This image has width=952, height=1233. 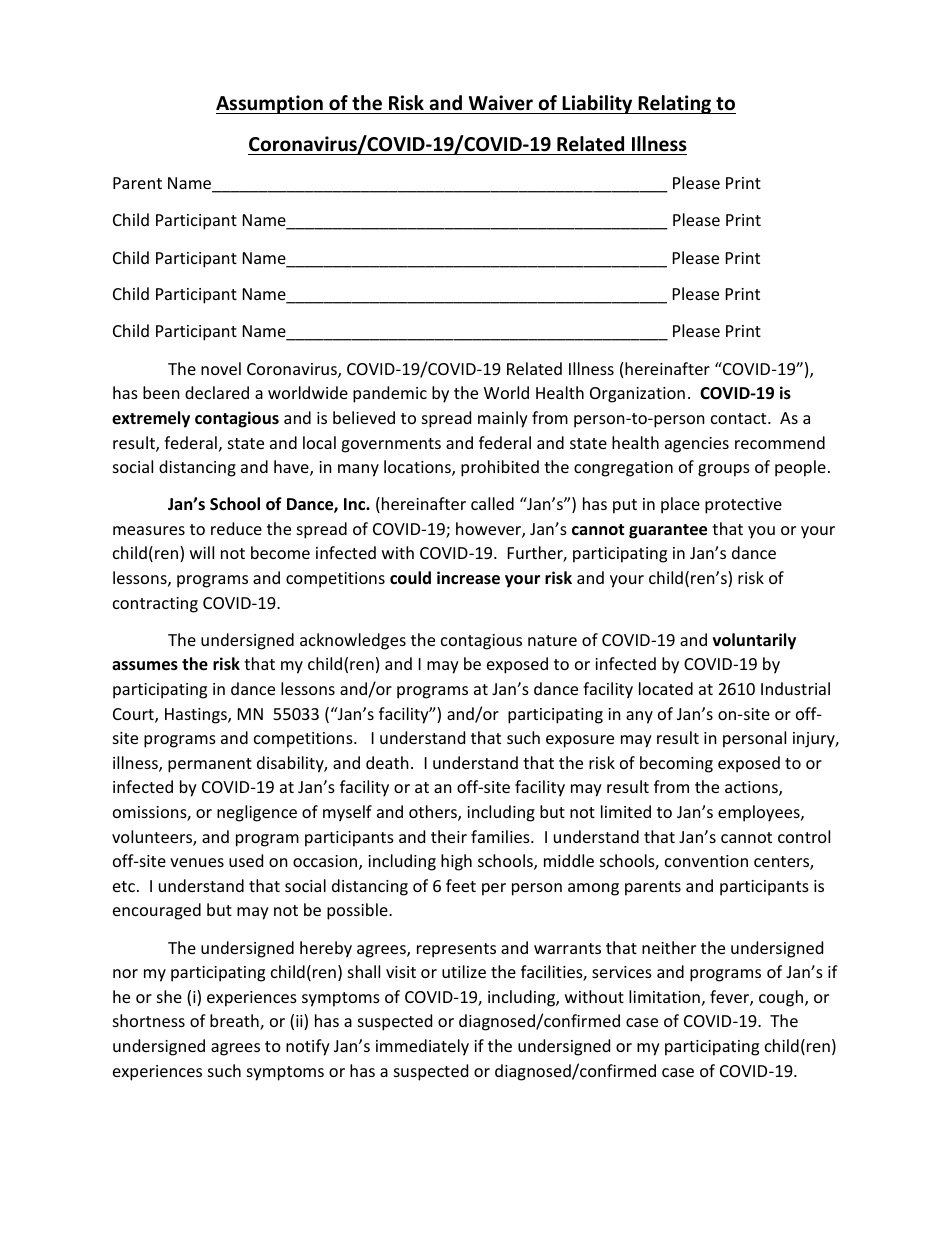 What do you see at coordinates (235, 1022) in the image?
I see `breath` at bounding box center [235, 1022].
